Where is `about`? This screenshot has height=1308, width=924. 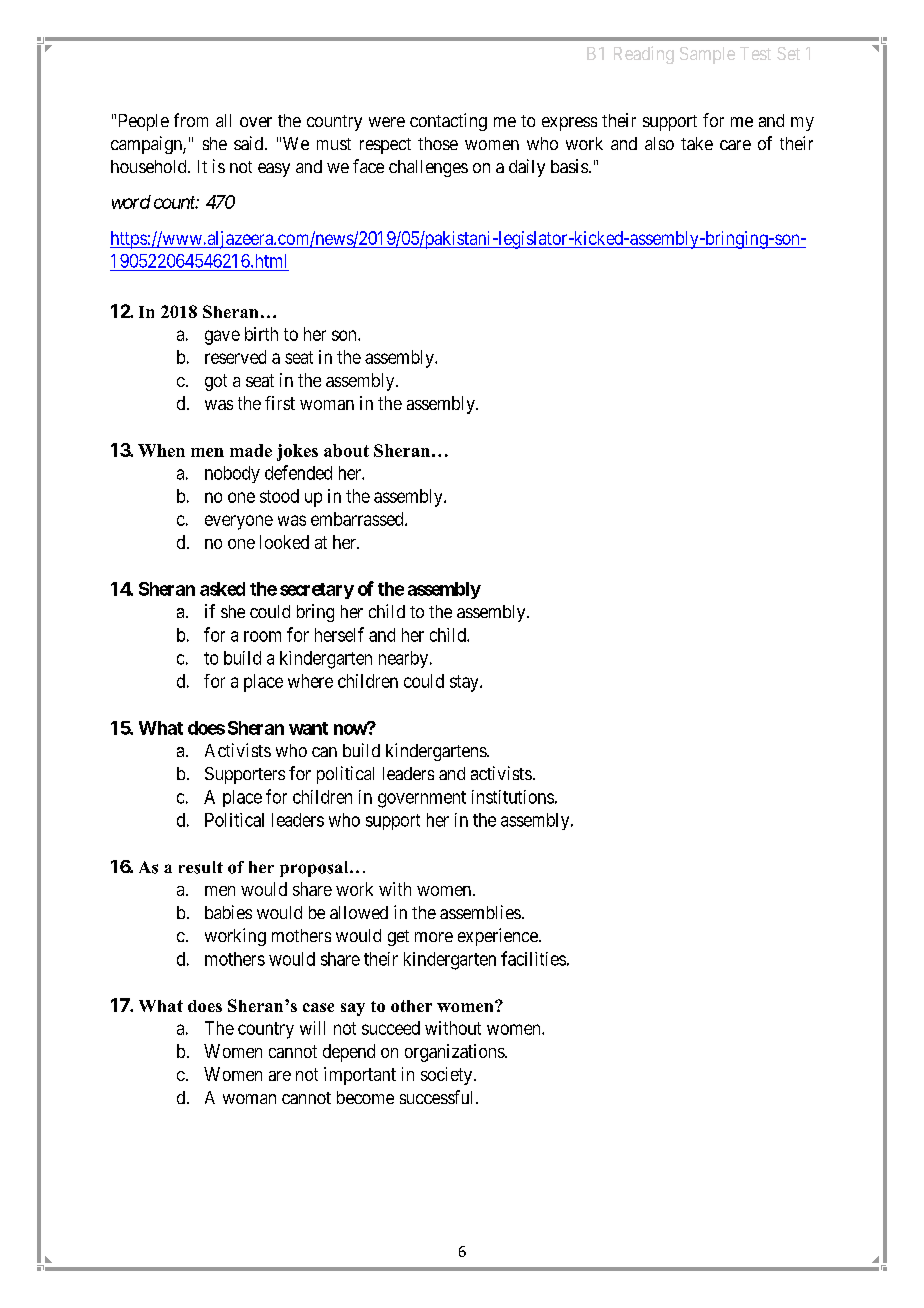 about is located at coordinates (346, 450).
